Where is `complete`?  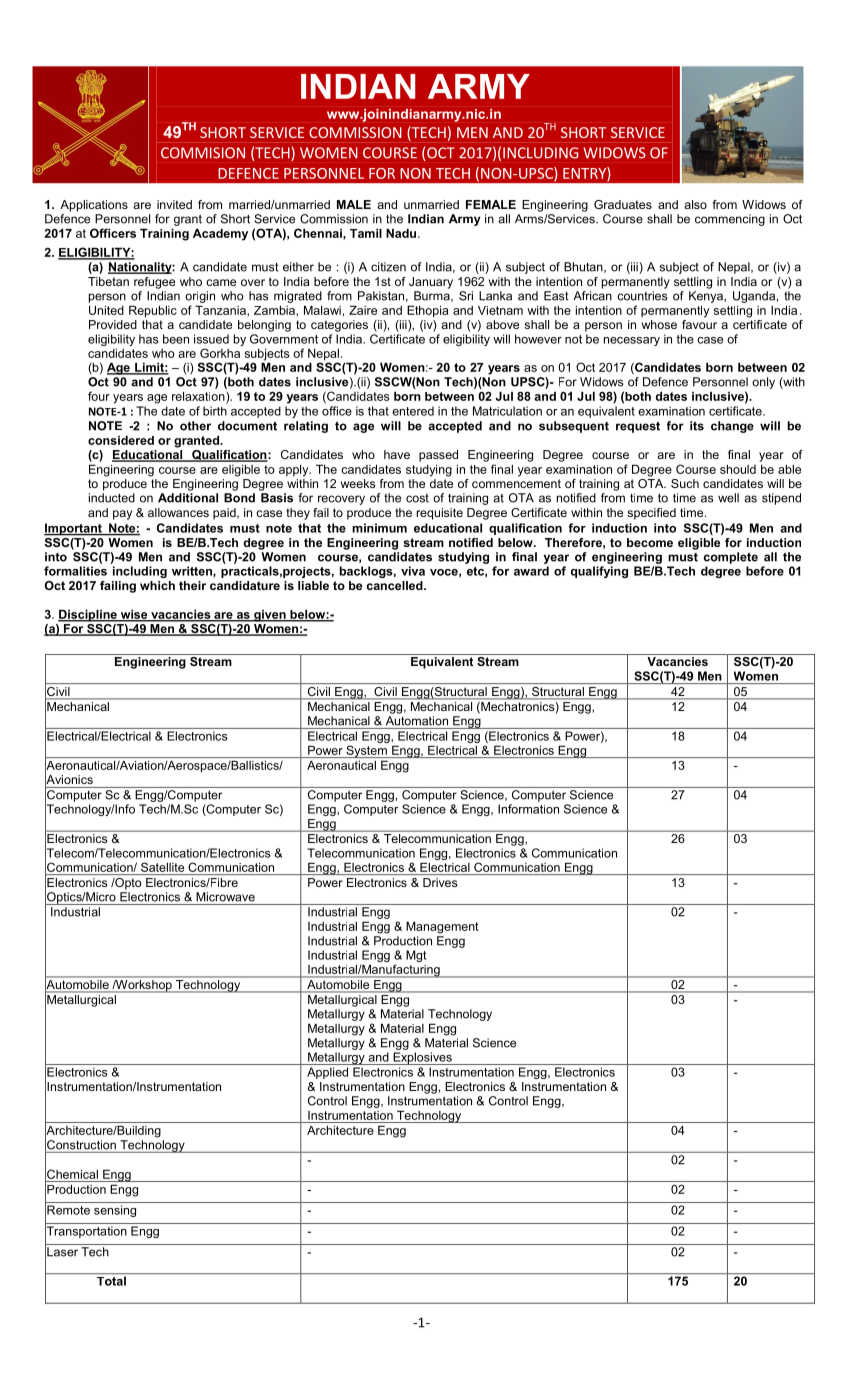
complete is located at coordinates (731, 558).
